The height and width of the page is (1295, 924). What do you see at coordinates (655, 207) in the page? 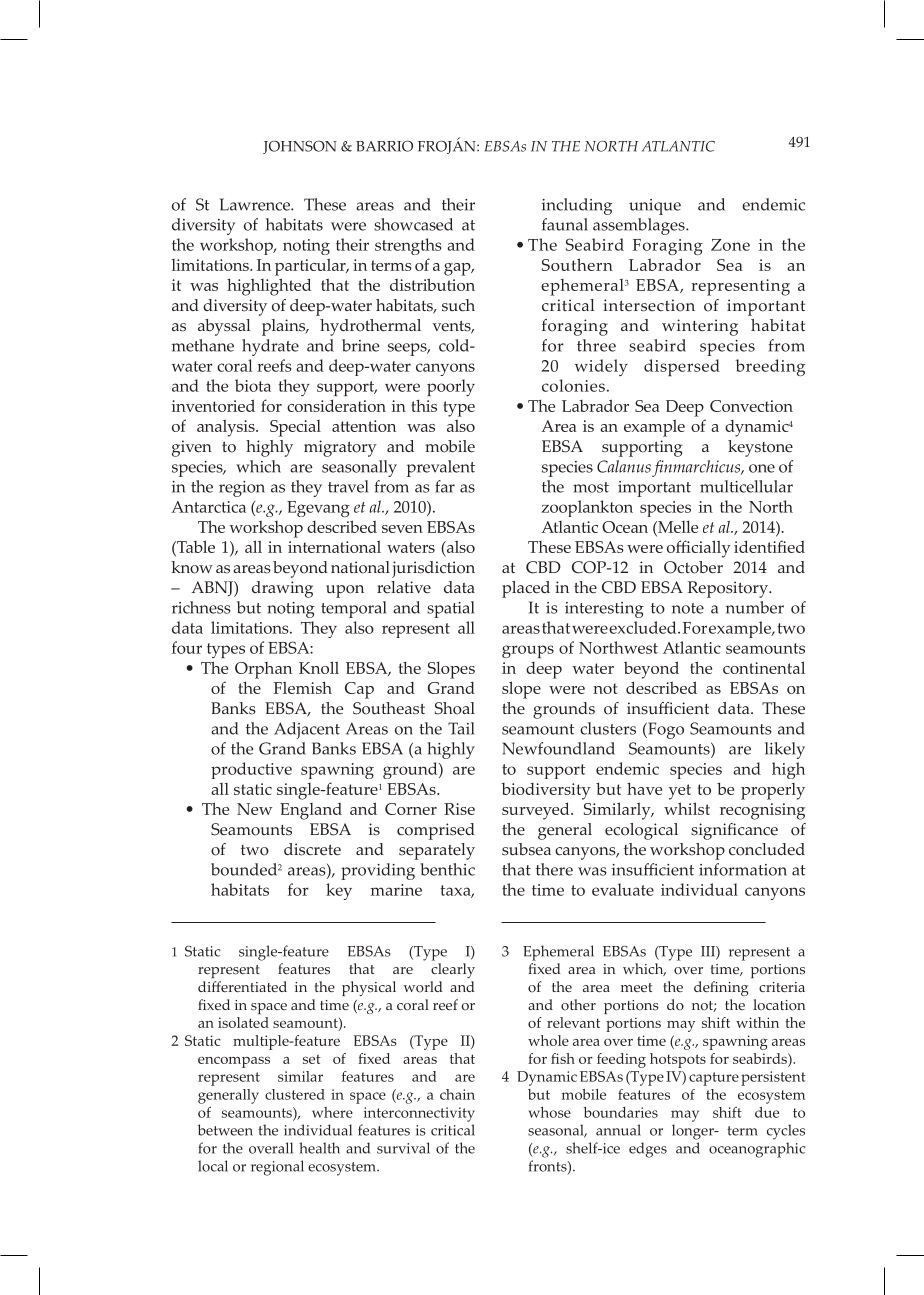
I see `unique` at bounding box center [655, 207].
